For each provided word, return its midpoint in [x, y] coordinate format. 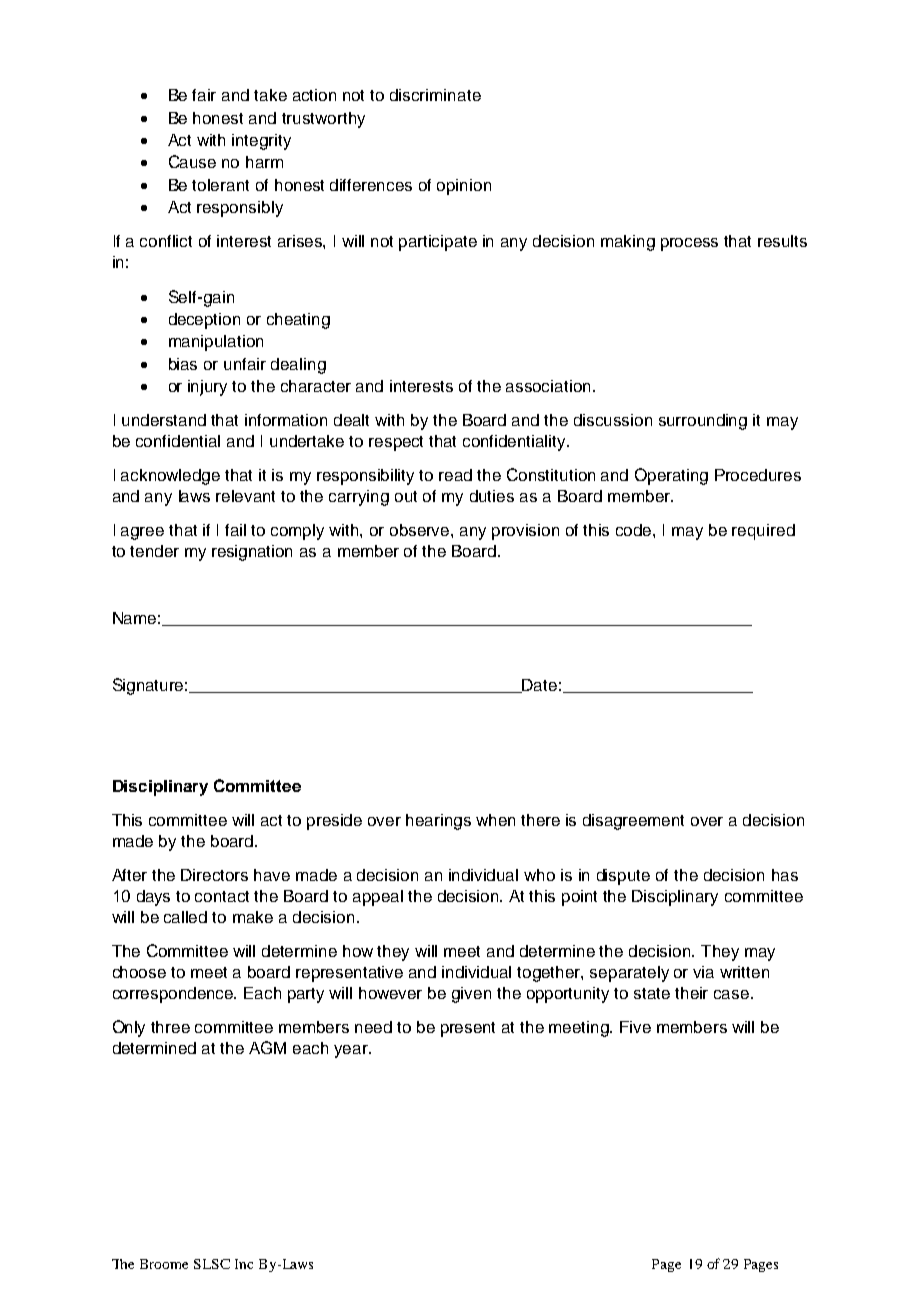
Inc [244, 1264]
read [455, 475]
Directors [214, 875]
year [352, 1051]
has [785, 875]
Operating [671, 476]
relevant [245, 496]
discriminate [435, 95]
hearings [438, 822]
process [689, 244]
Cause [192, 161]
